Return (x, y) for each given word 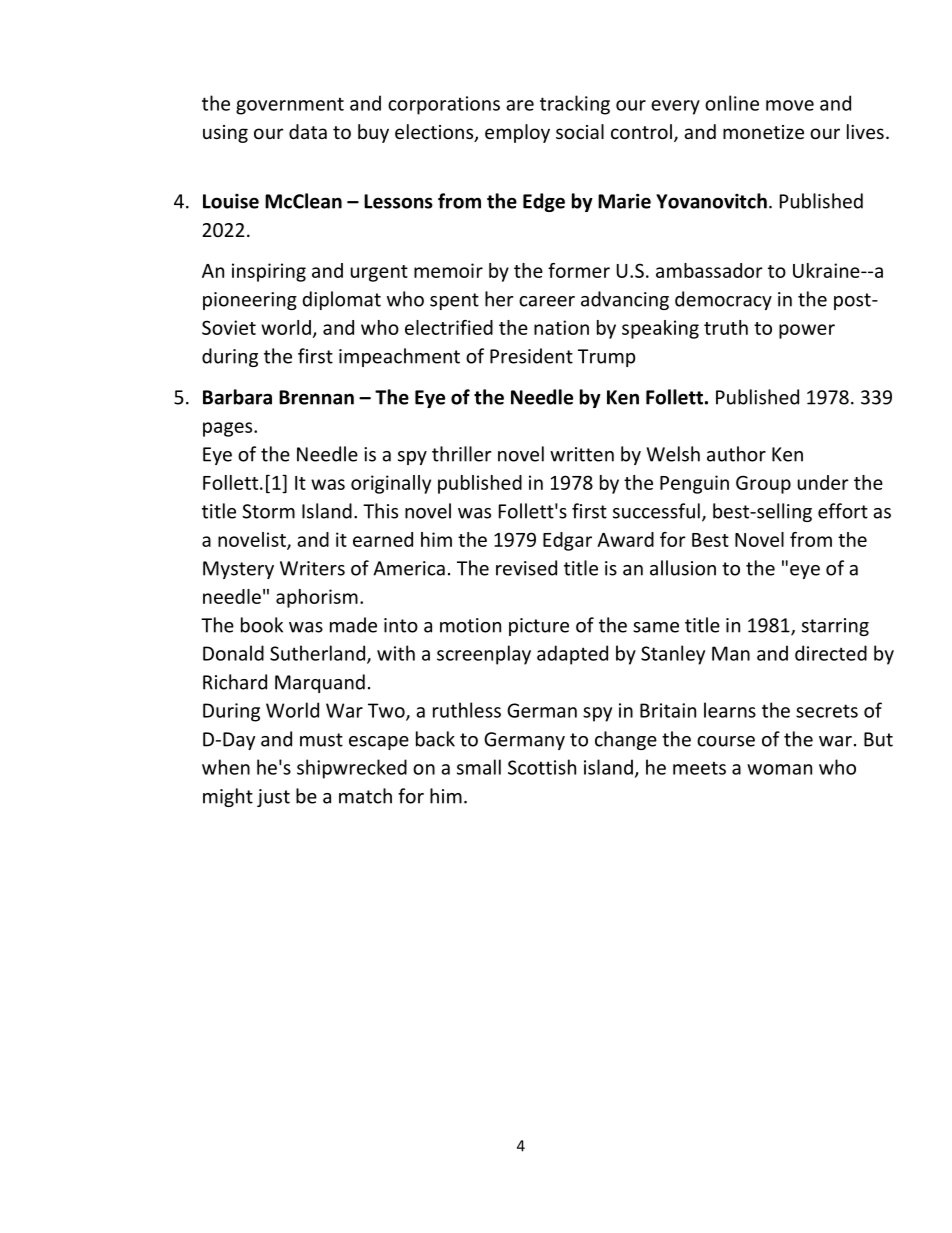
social (580, 131)
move (790, 105)
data (308, 131)
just (273, 798)
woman (779, 769)
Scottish (542, 767)
